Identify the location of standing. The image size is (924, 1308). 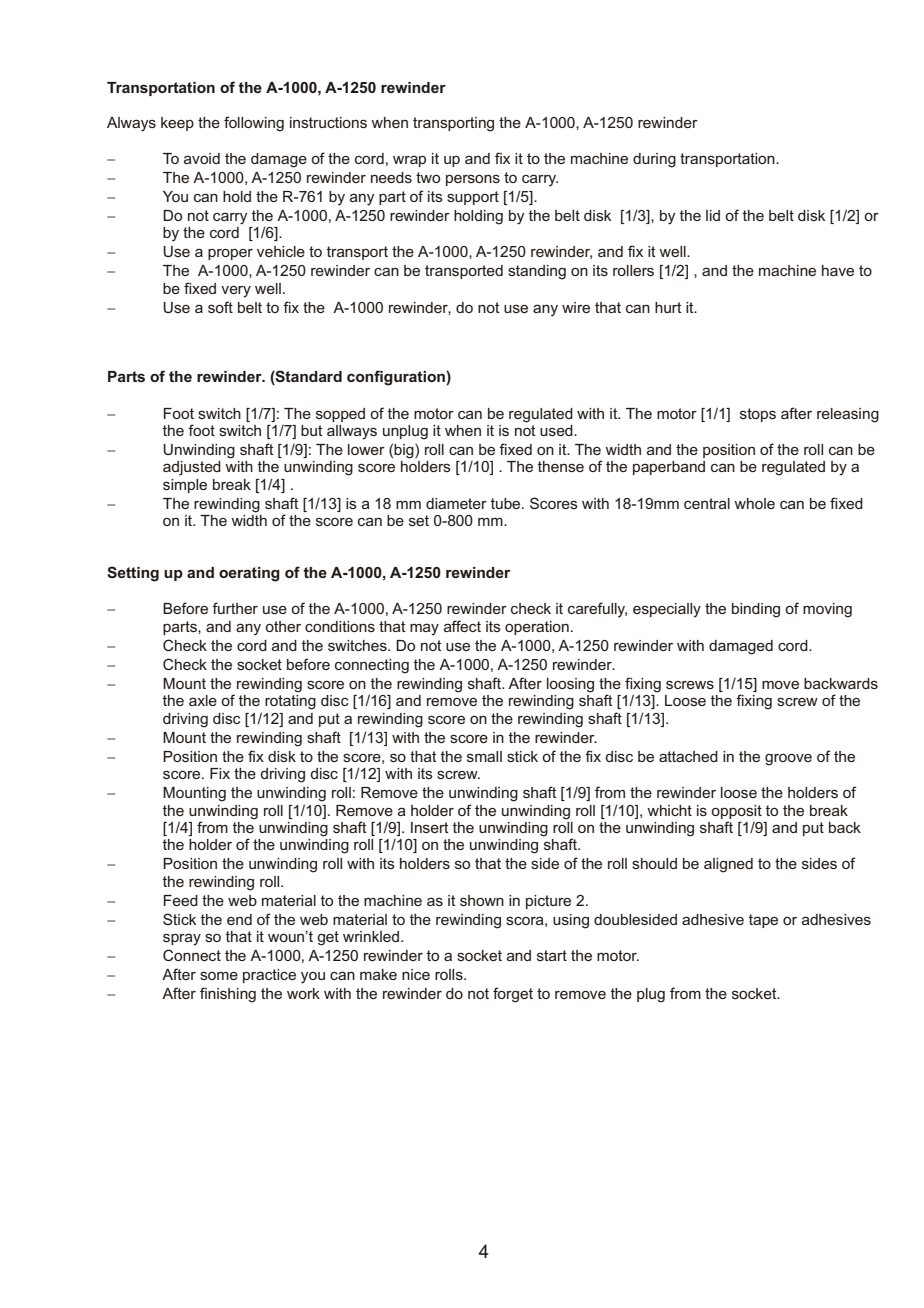
(537, 272).
